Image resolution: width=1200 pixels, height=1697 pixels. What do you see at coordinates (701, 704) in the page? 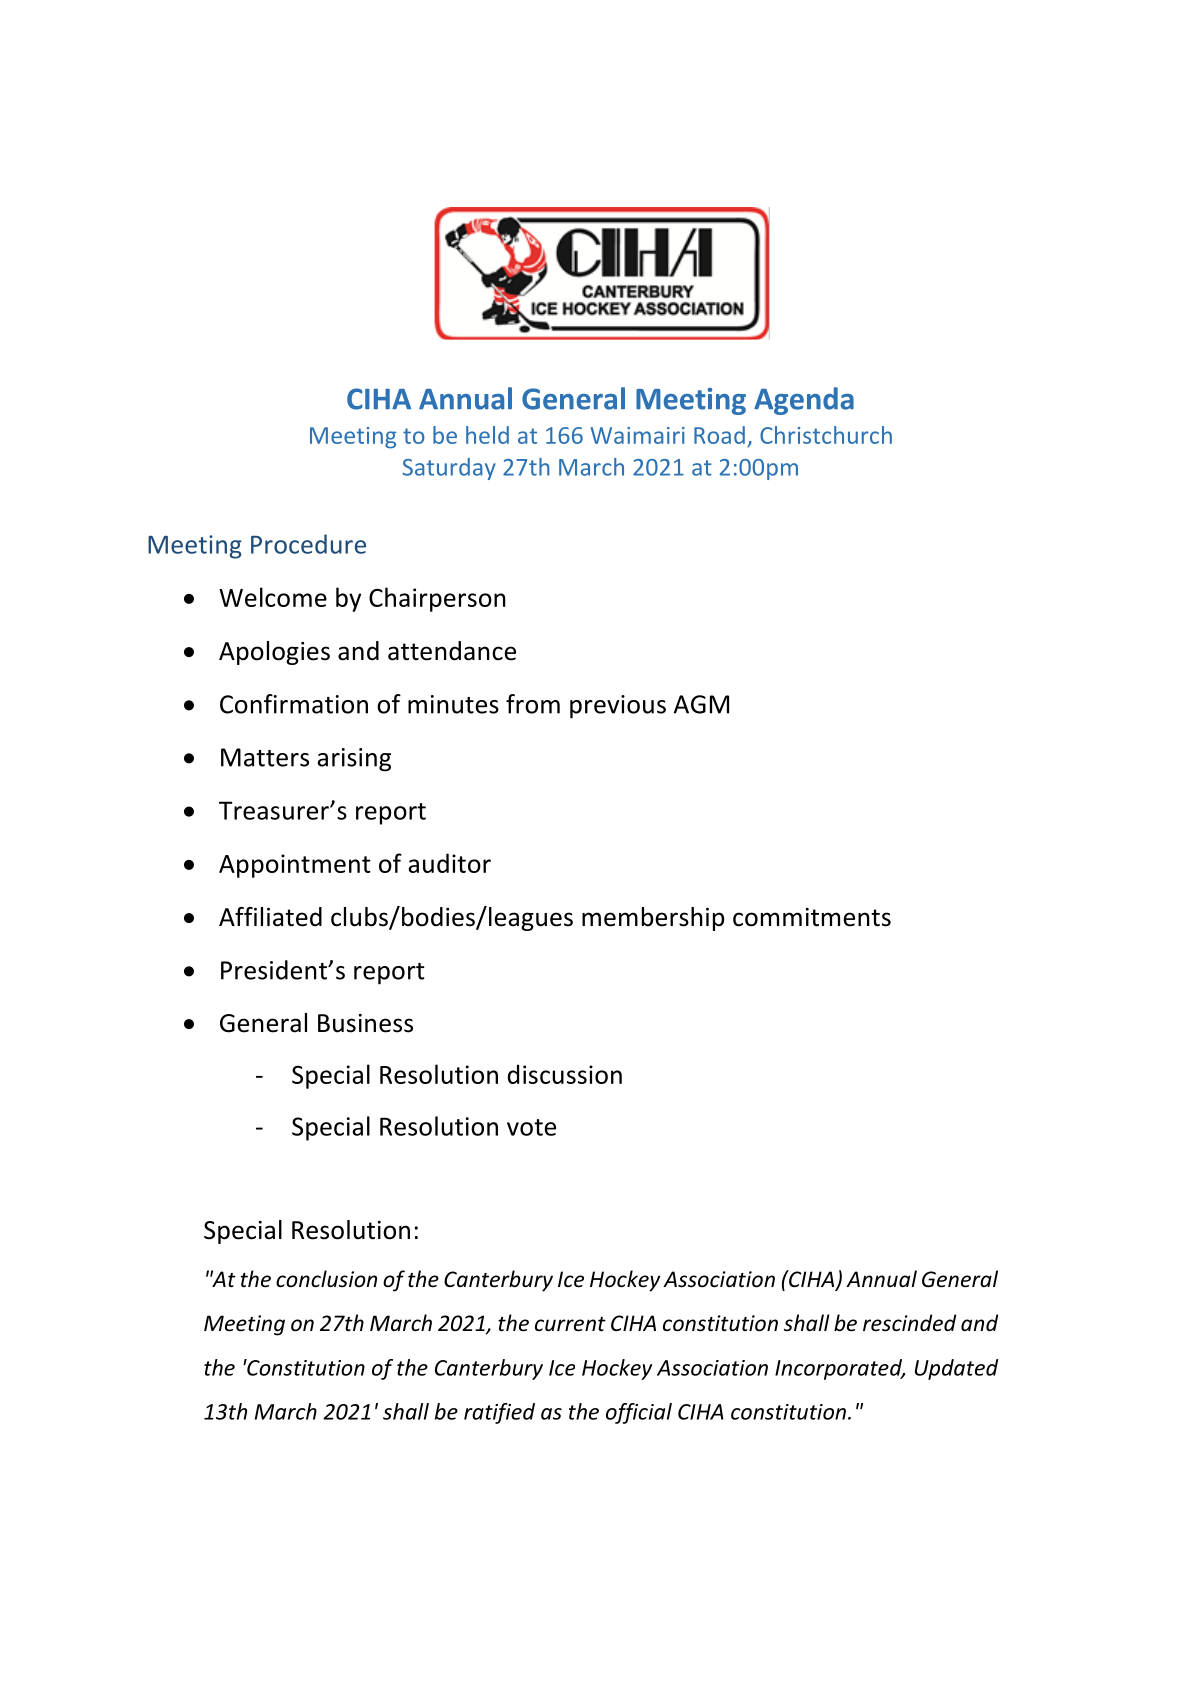
I see `AGM` at bounding box center [701, 704].
